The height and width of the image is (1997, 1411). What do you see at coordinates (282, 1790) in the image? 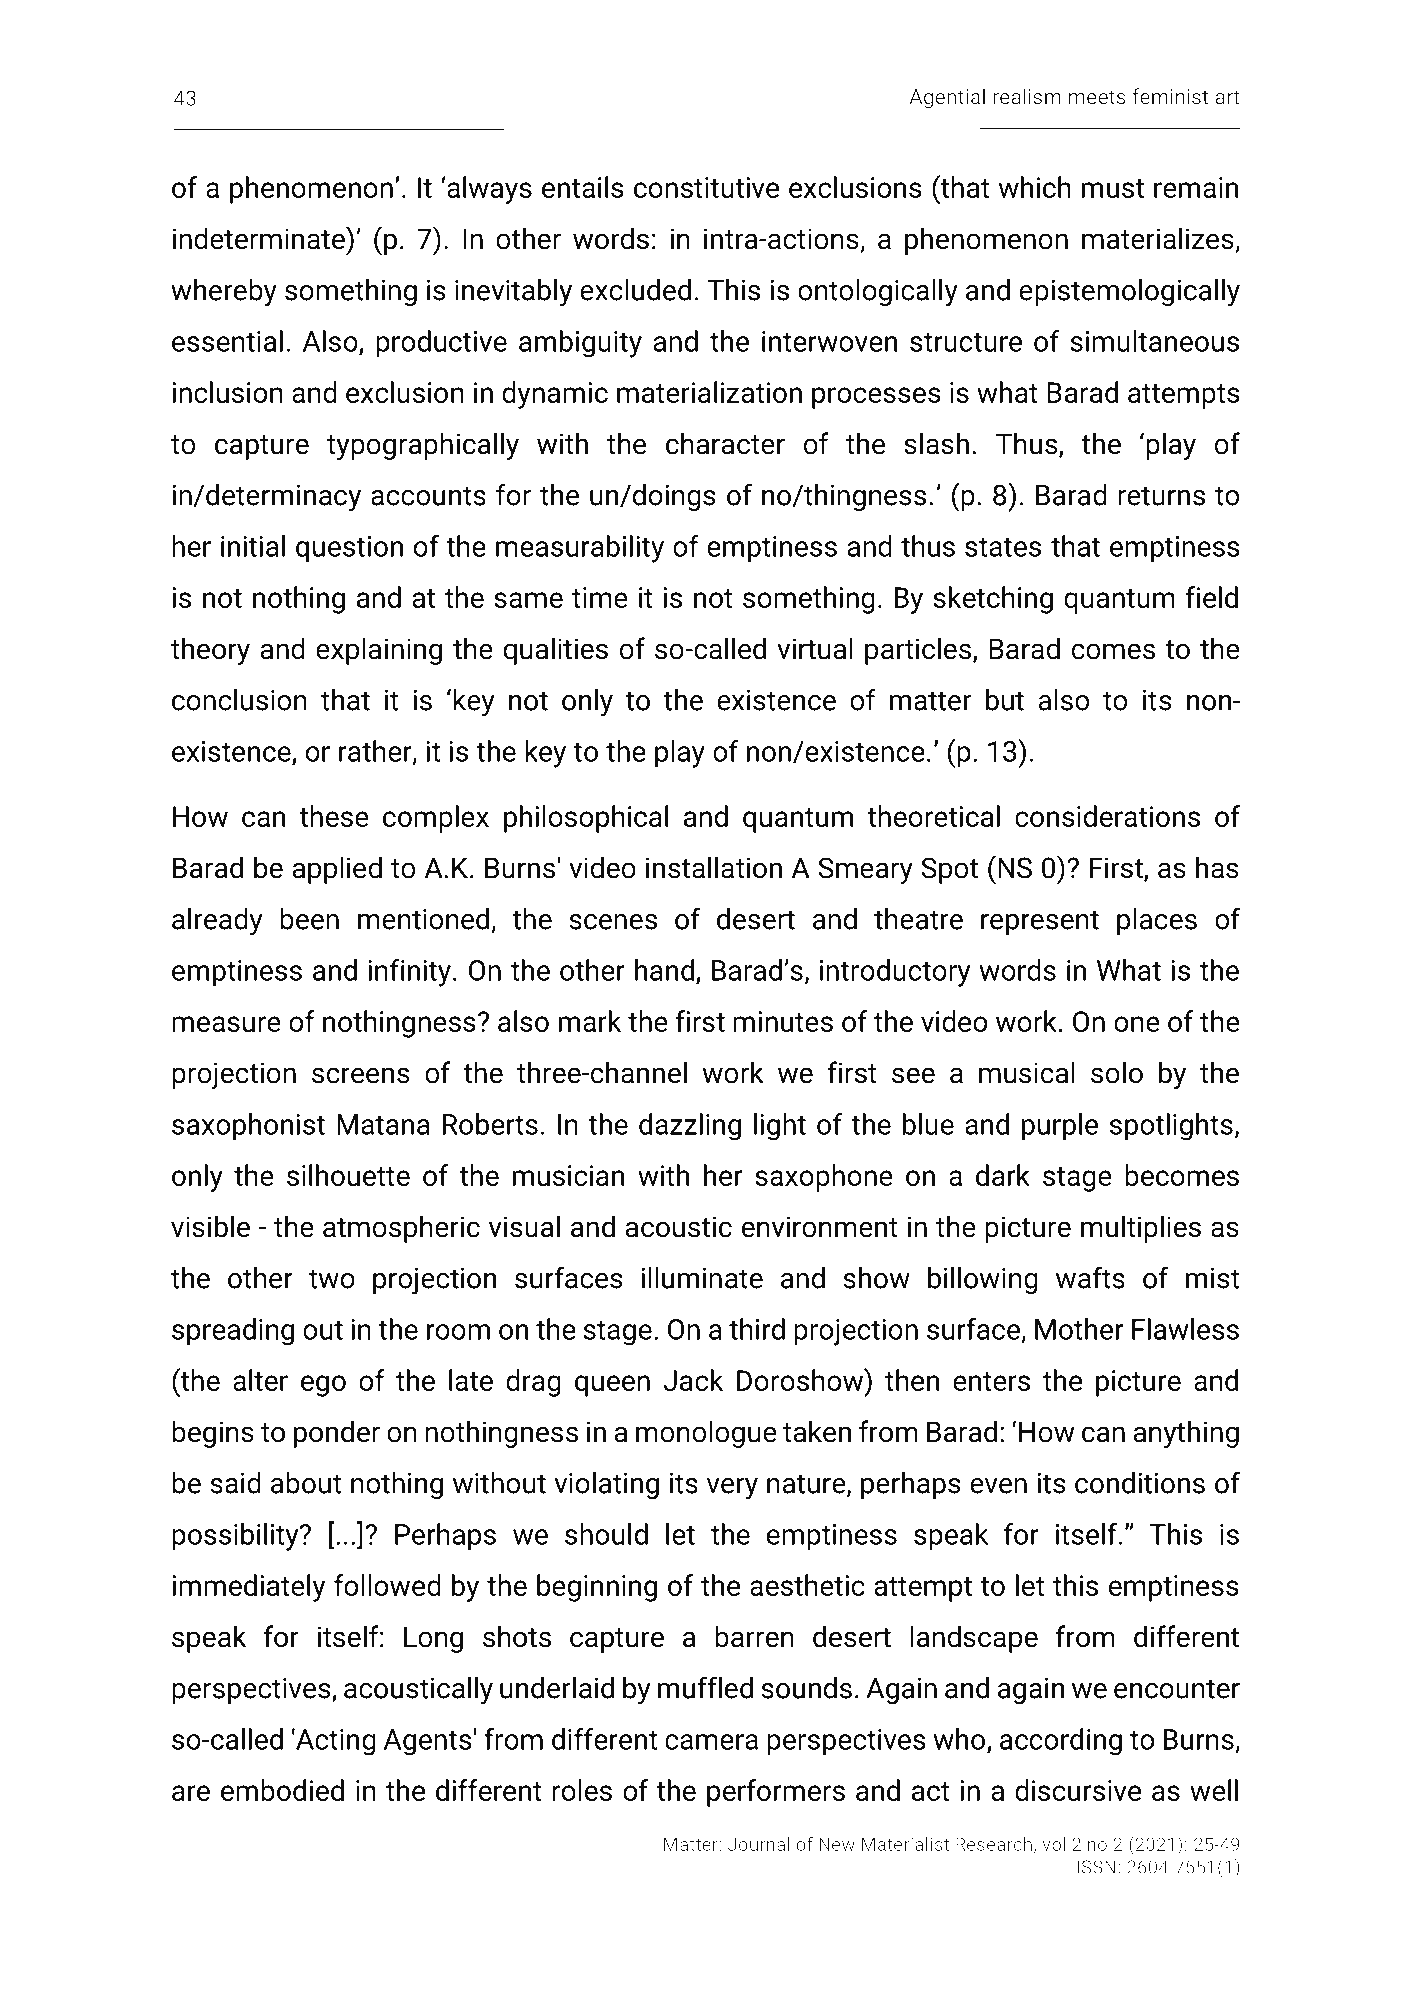
I see `embodied` at bounding box center [282, 1790].
